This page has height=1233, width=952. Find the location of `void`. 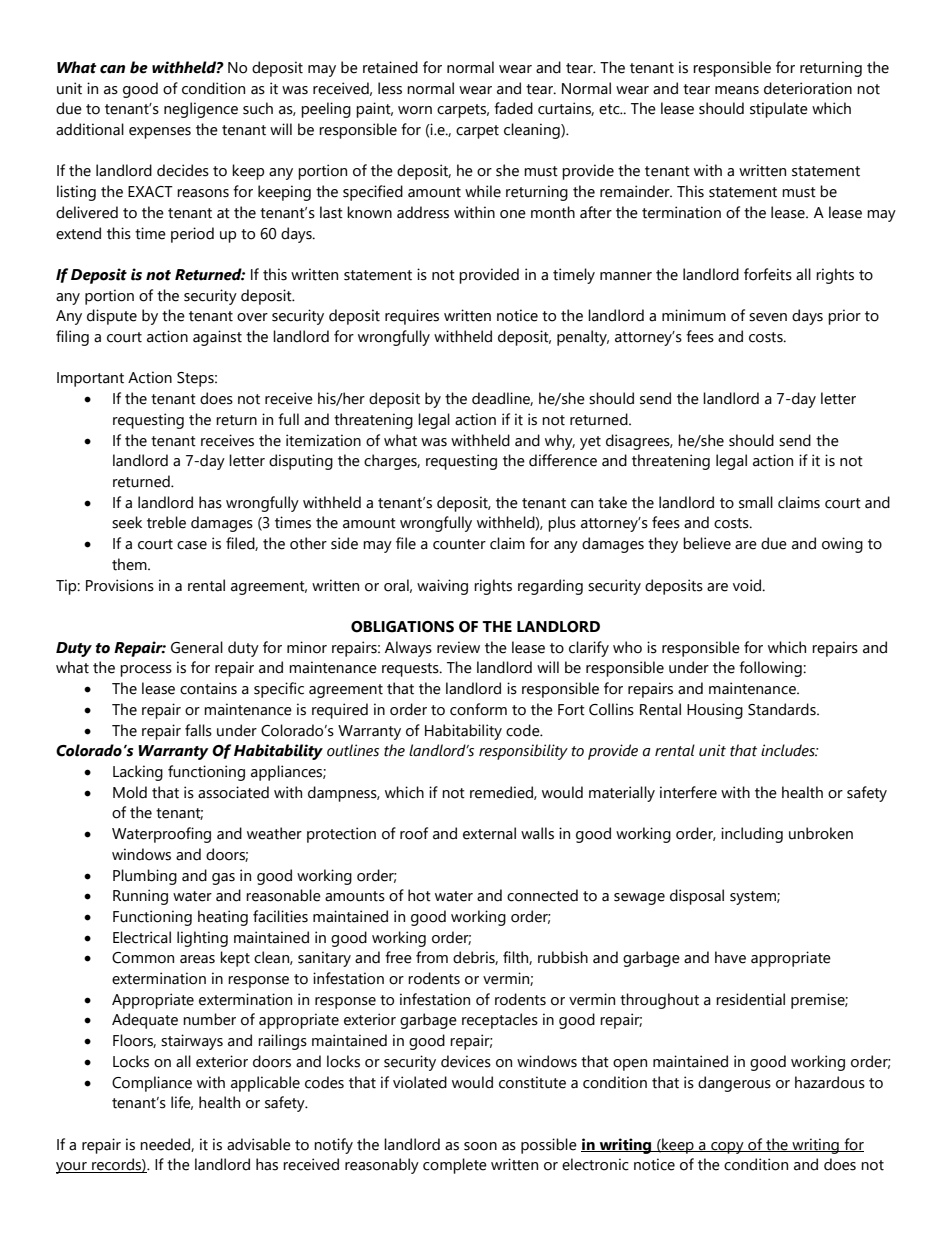

void is located at coordinates (748, 585).
